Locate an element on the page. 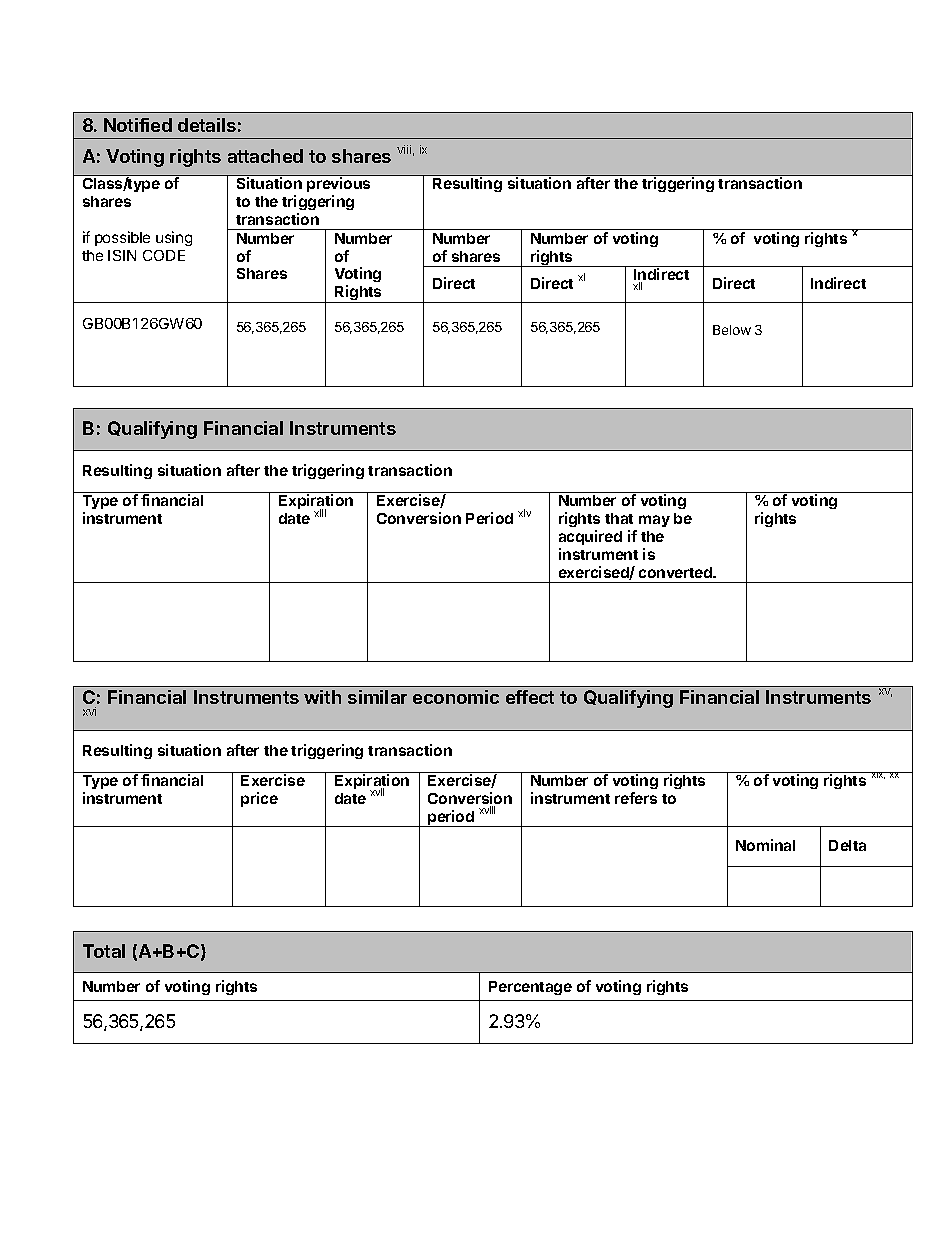 The image size is (952, 1233). economic is located at coordinates (456, 697).
